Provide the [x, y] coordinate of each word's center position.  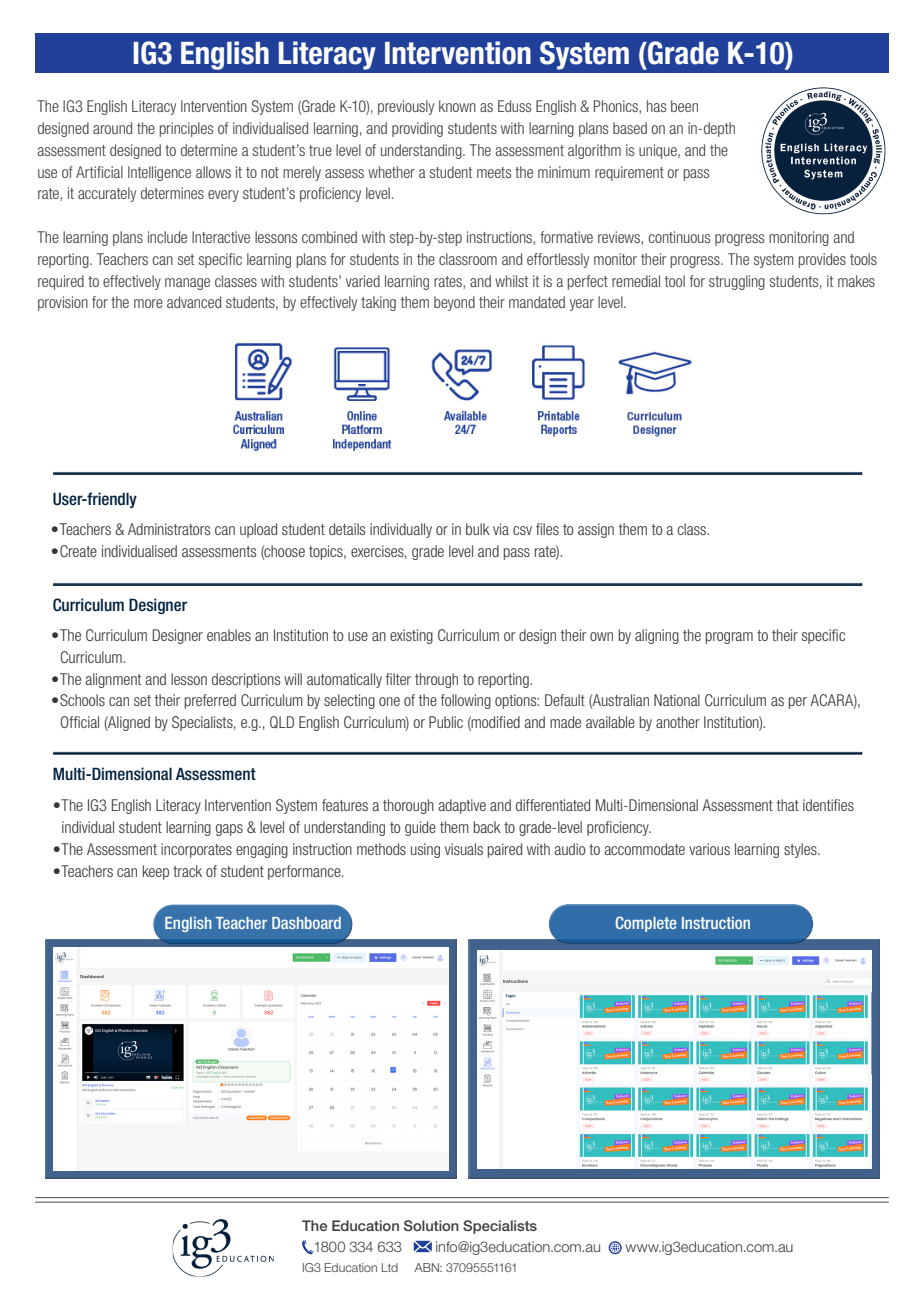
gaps [229, 830]
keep [155, 872]
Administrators [169, 529]
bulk [478, 529]
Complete [646, 924]
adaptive [462, 806]
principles [186, 129]
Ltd [390, 1267]
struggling [737, 282]
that [788, 805]
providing [417, 129]
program [729, 638]
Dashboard [306, 923]
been [684, 106]
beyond [454, 303]
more [148, 303]
